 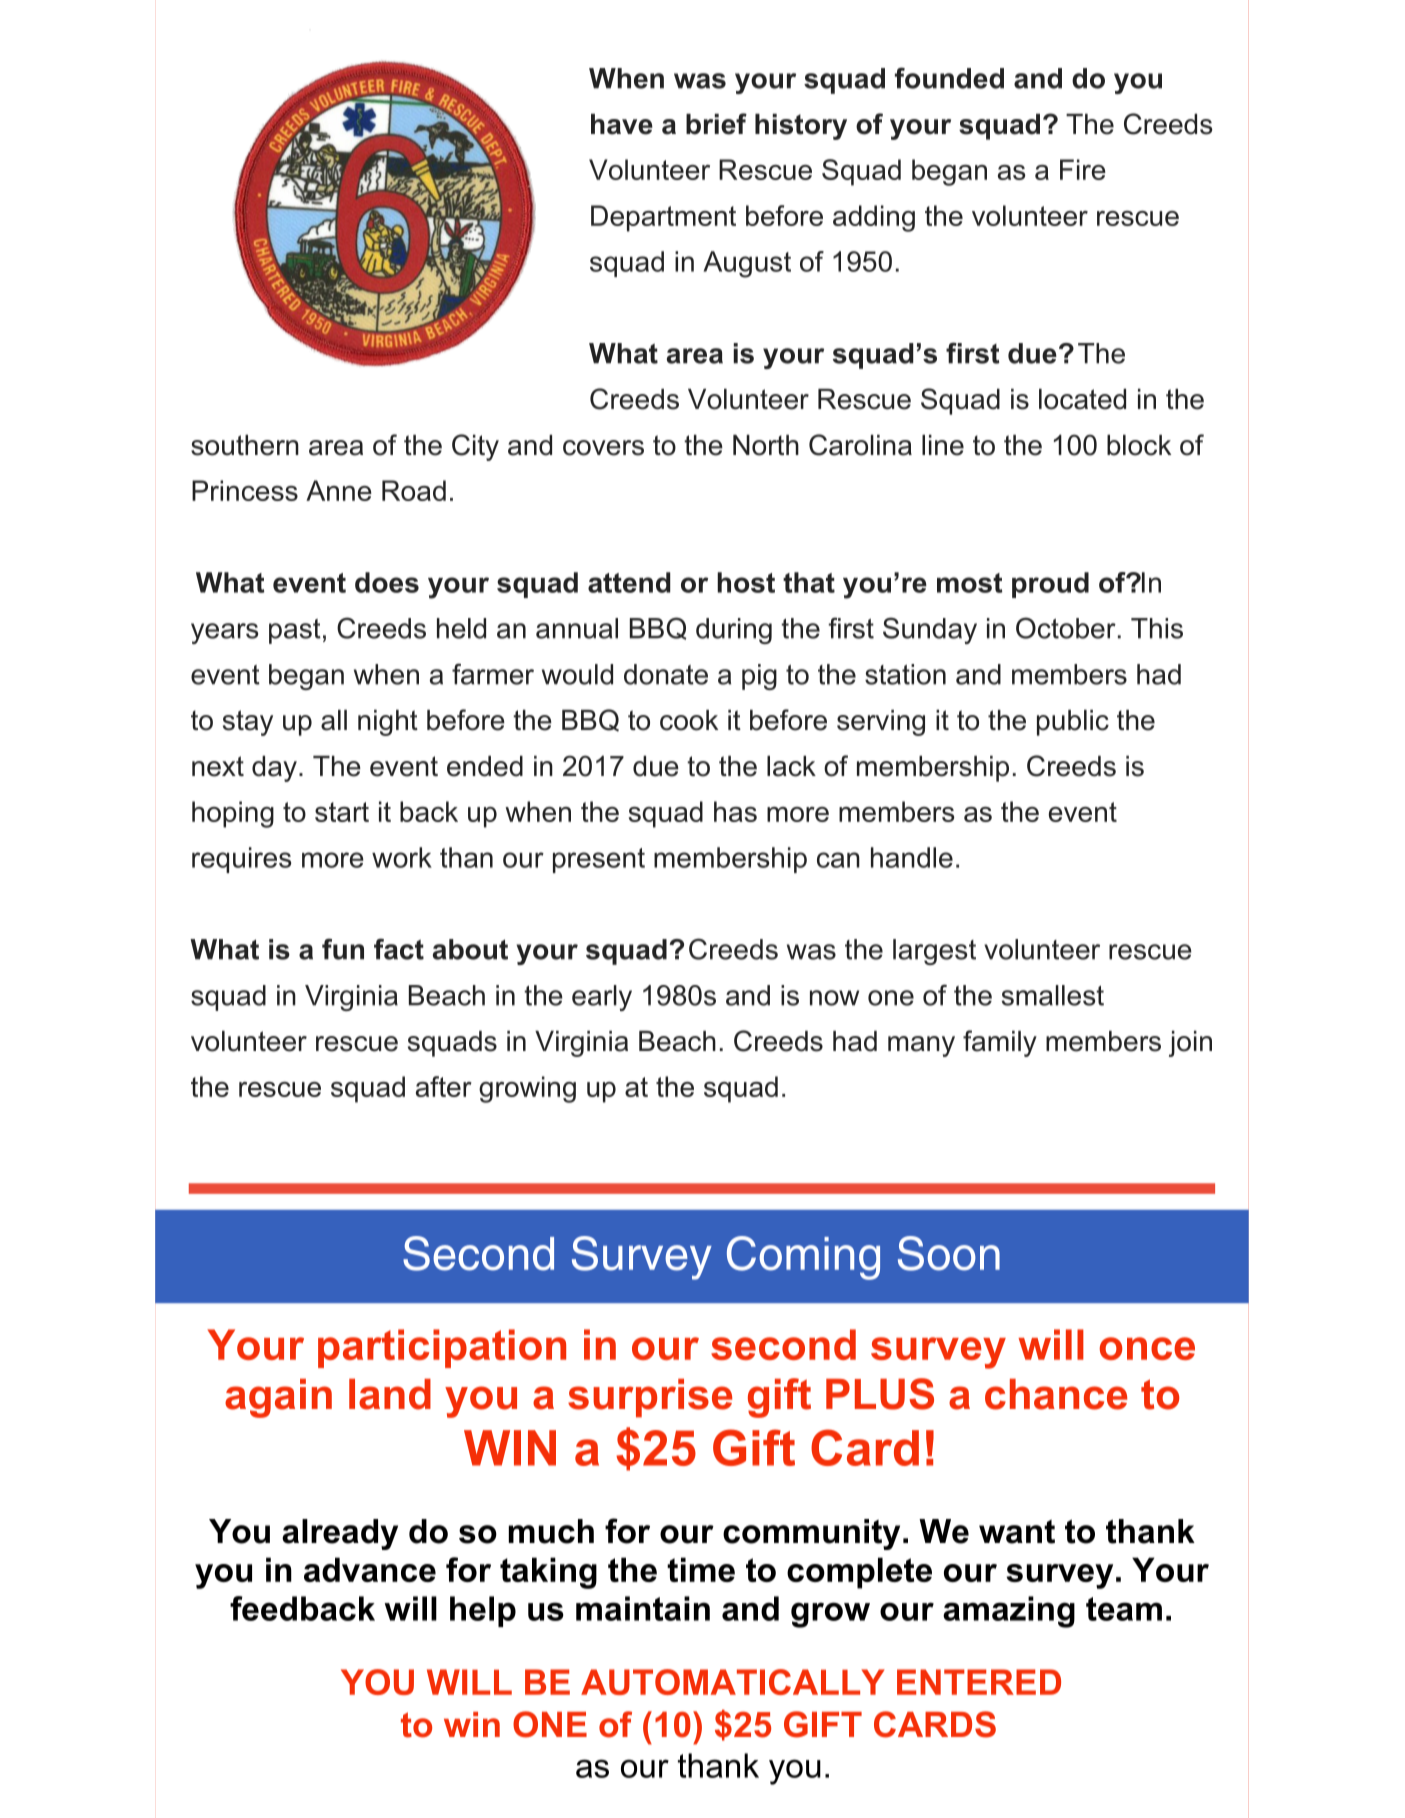 What do you see at coordinates (716, 124) in the screenshot?
I see `brief` at bounding box center [716, 124].
